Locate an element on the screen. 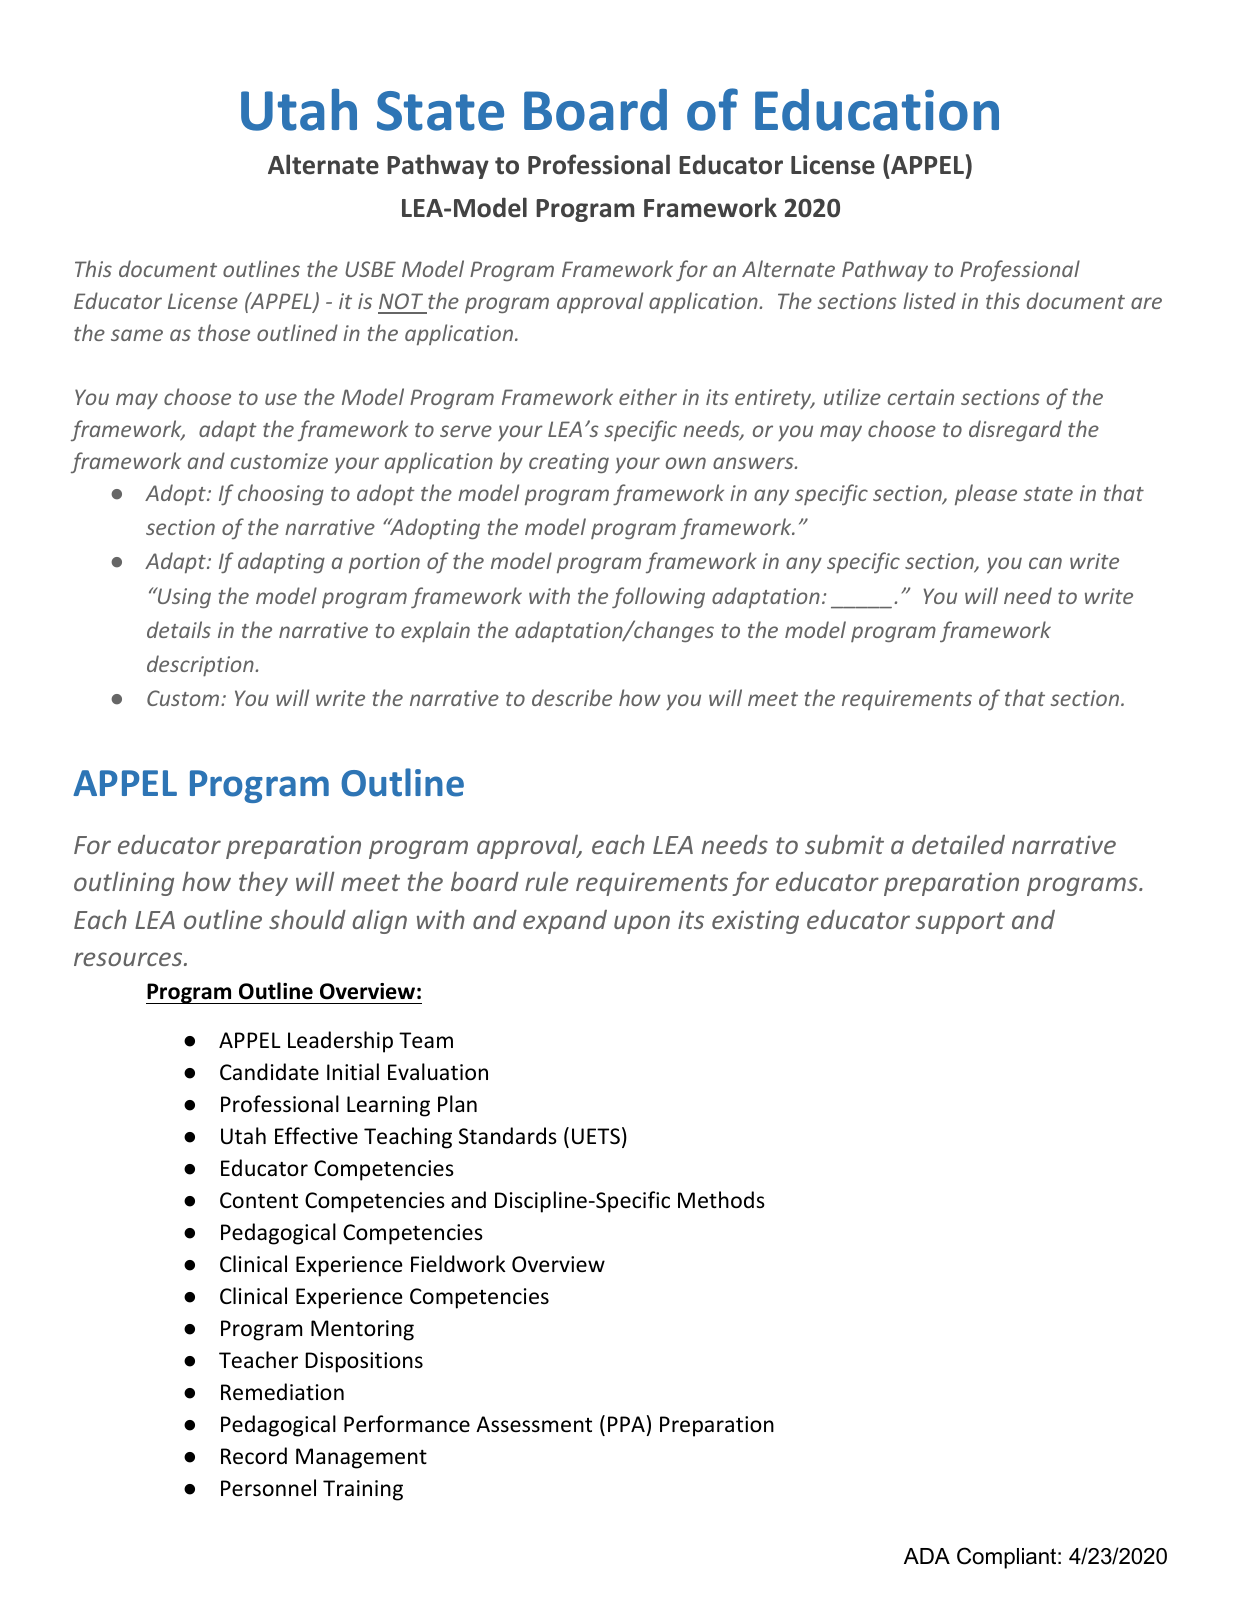  detailed is located at coordinates (958, 844).
